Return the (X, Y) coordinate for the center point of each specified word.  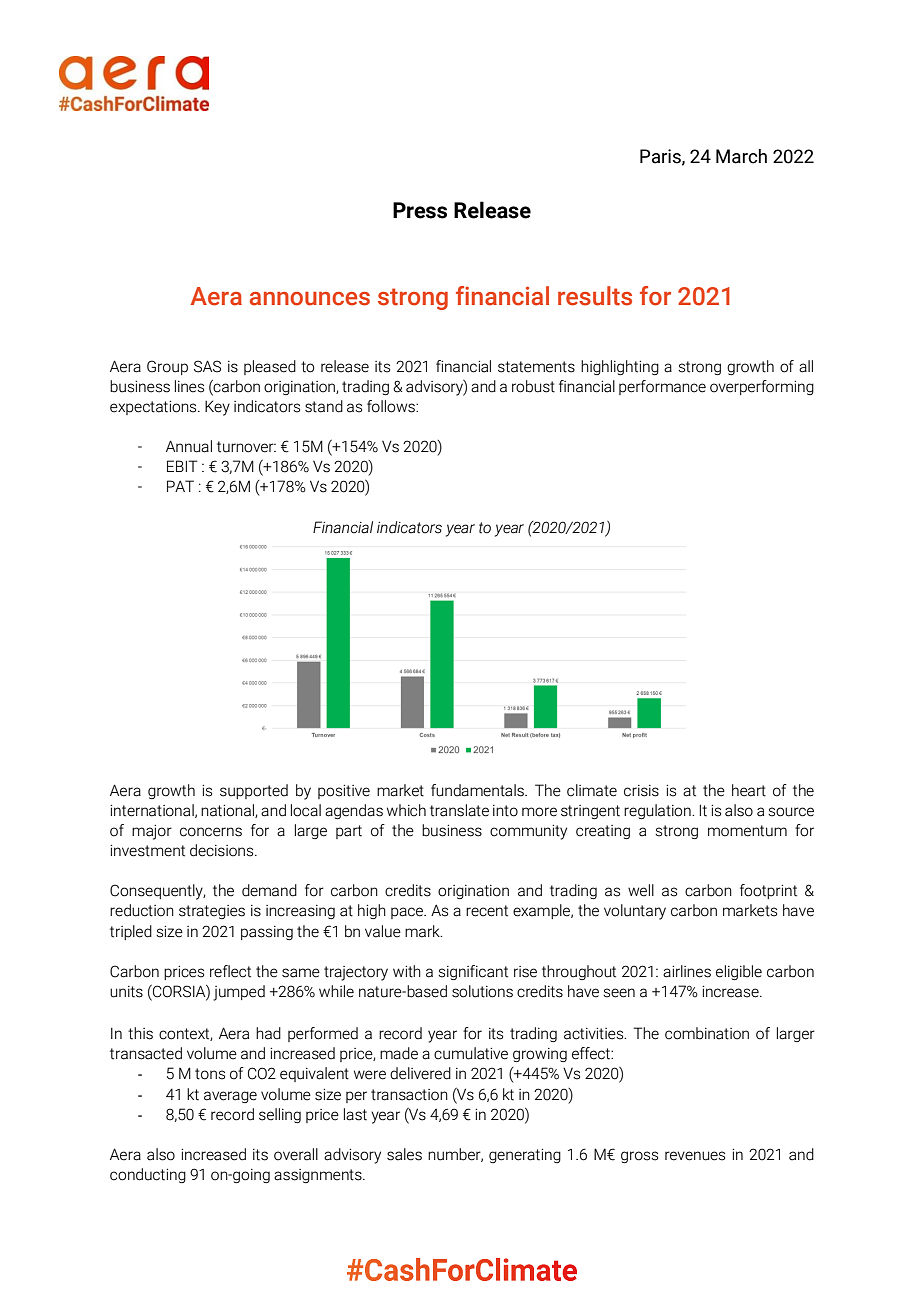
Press (420, 210)
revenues (695, 1156)
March (741, 156)
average (230, 1097)
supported (254, 791)
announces (310, 299)
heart (749, 790)
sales (404, 1154)
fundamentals (478, 790)
